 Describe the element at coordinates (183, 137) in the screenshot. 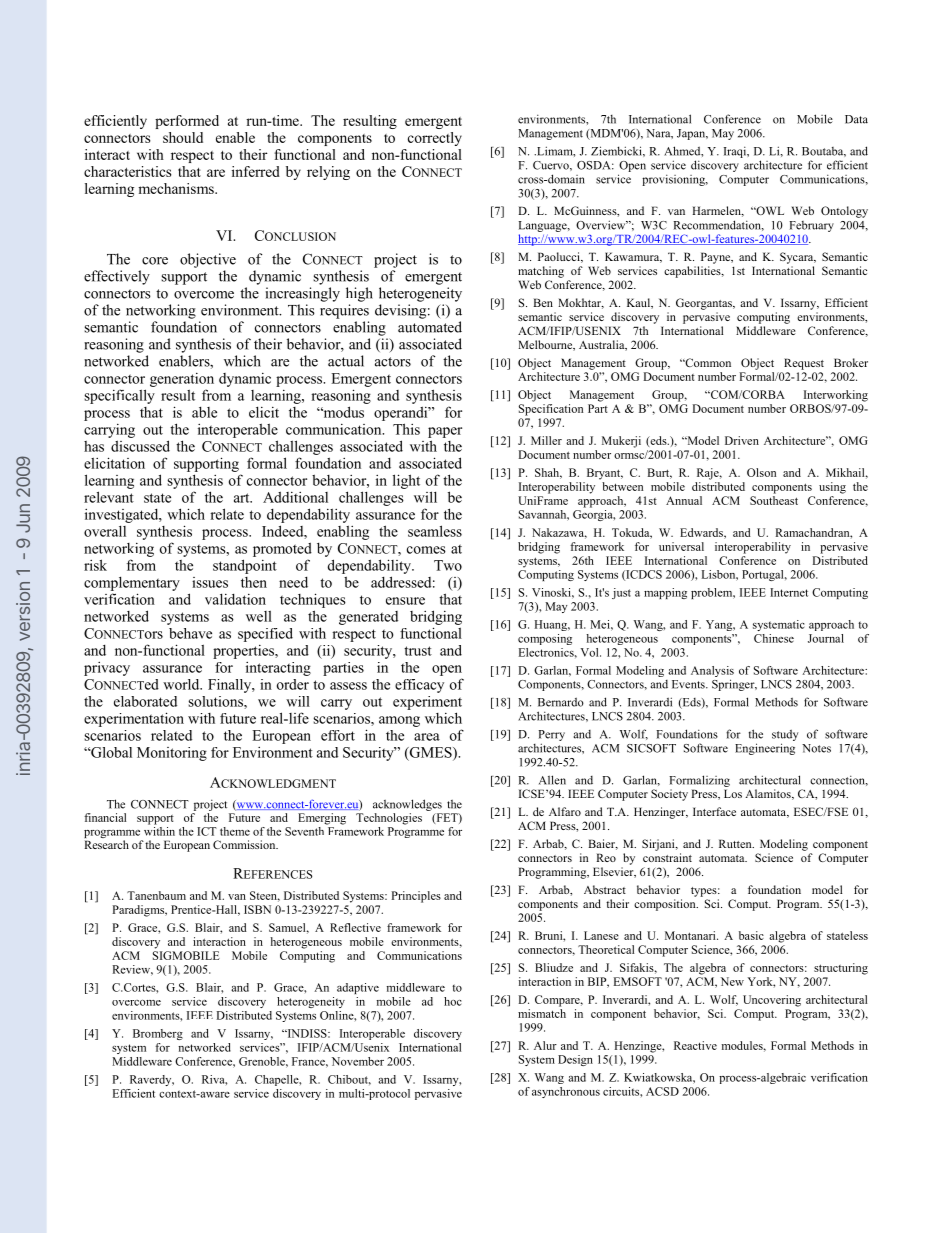

I see `should` at that location.
